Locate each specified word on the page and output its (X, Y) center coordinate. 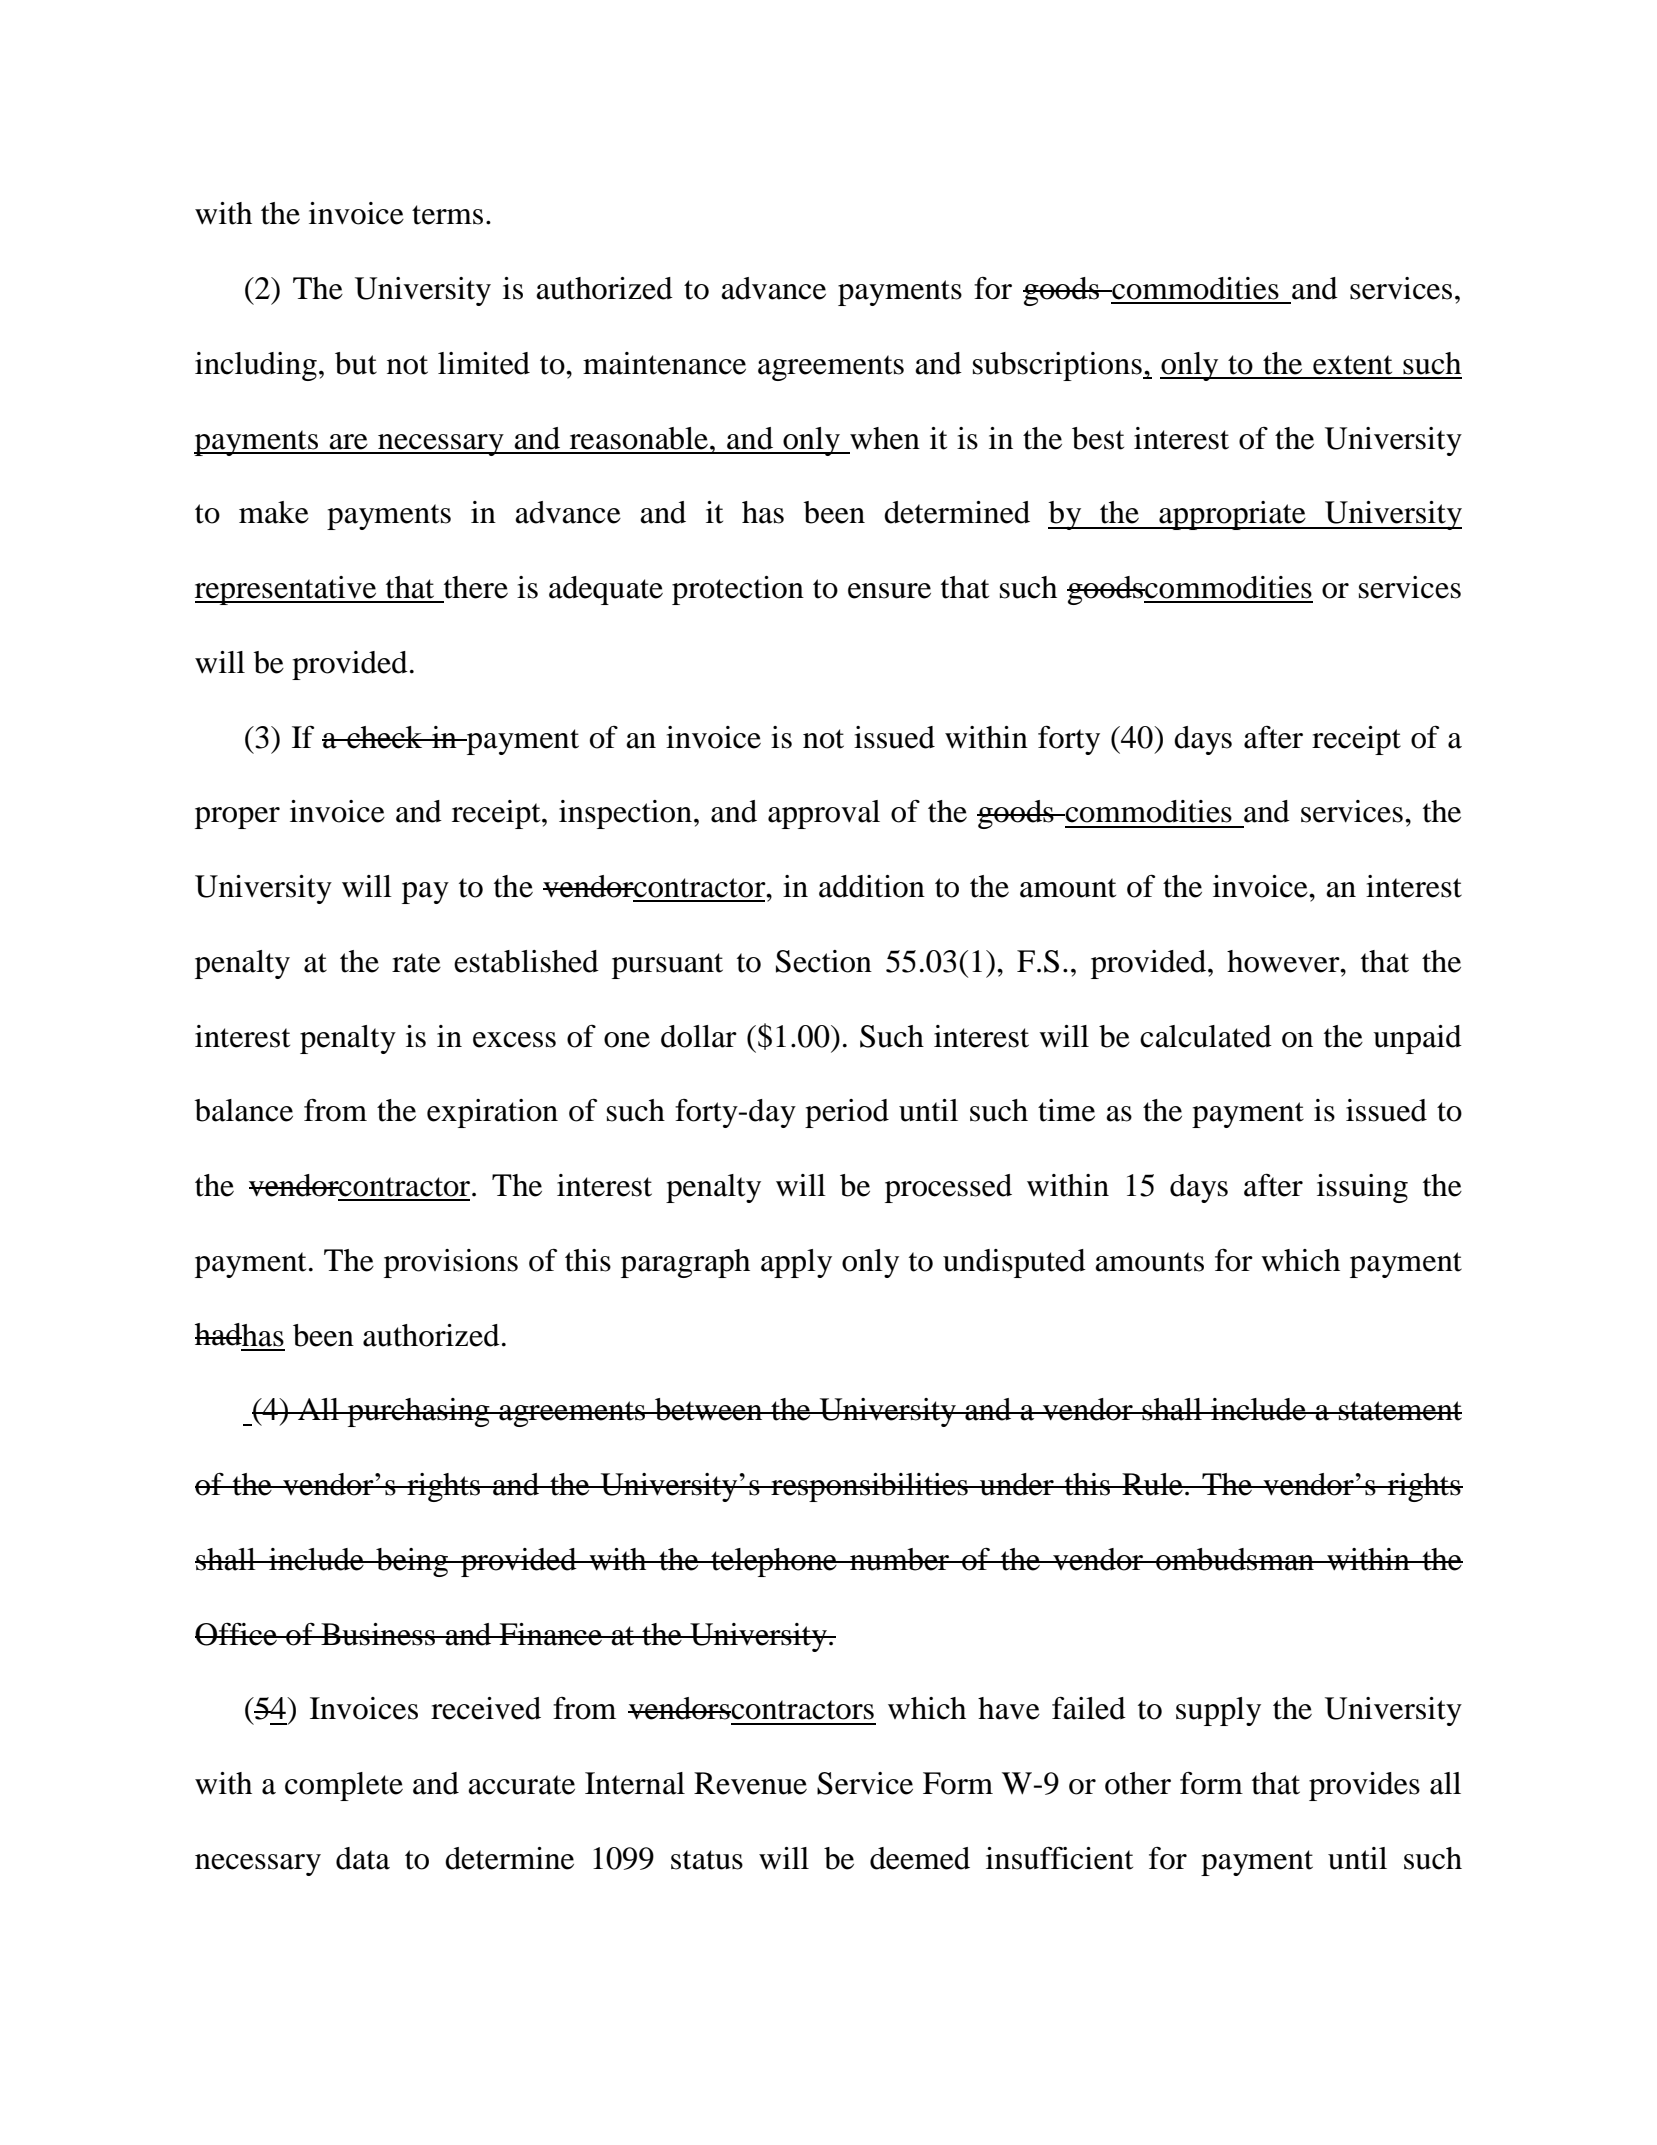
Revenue (750, 1783)
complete (344, 1786)
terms (447, 215)
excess (514, 1040)
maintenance (664, 363)
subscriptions (1058, 366)
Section (824, 961)
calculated (1206, 1036)
